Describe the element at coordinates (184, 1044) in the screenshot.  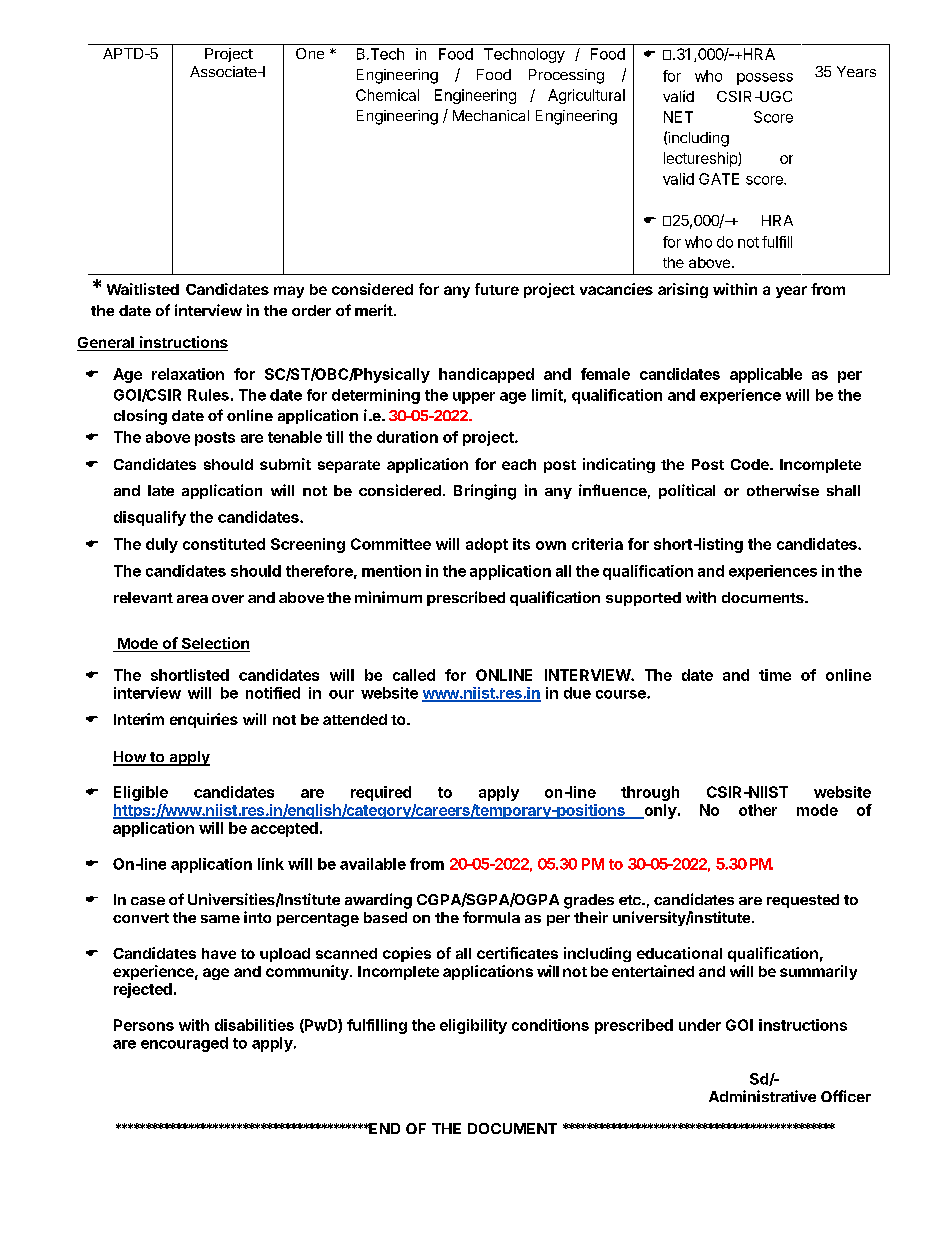
I see `encouraged` at that location.
